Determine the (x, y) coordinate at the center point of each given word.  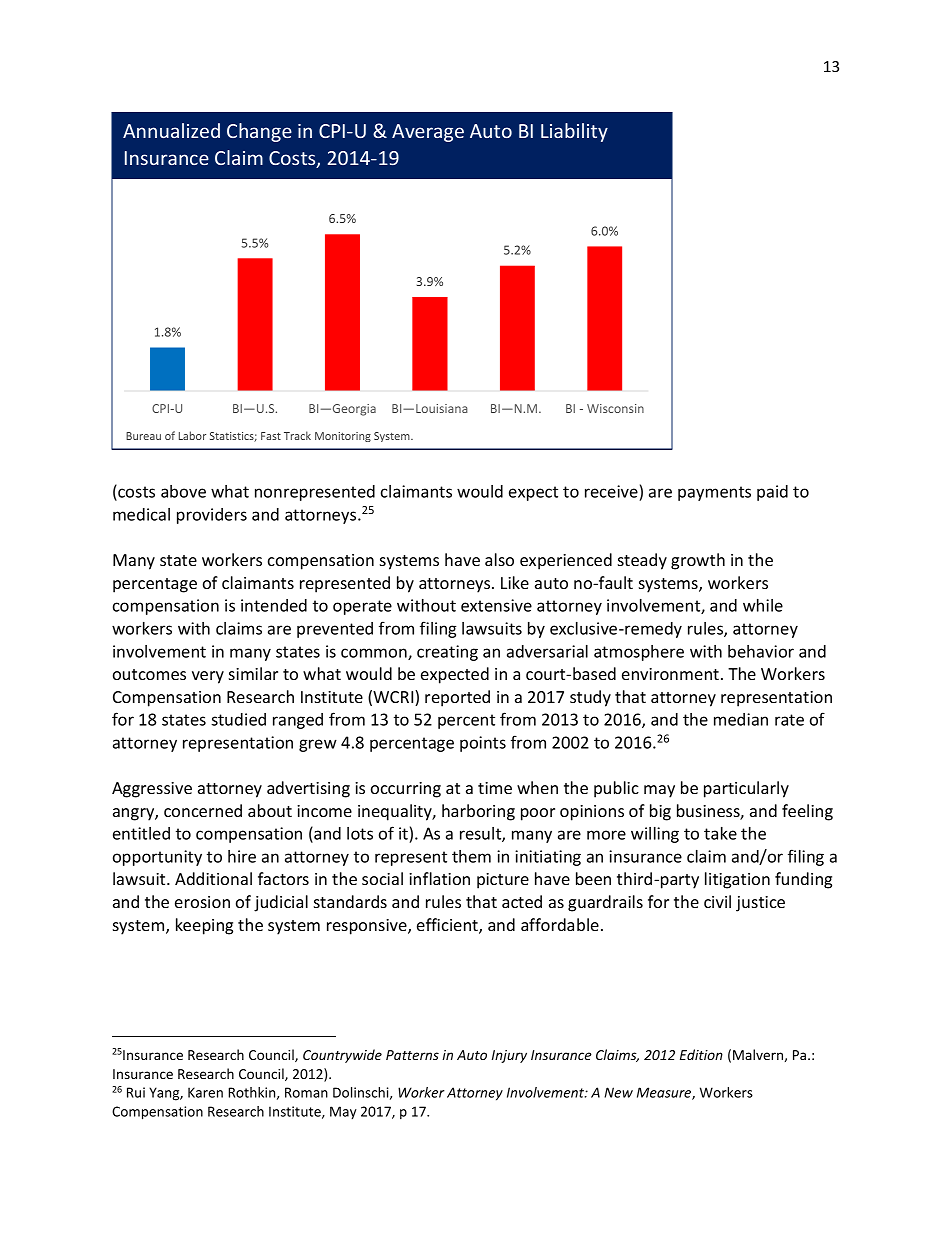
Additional (213, 878)
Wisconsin (615, 408)
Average (428, 133)
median (741, 719)
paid (772, 493)
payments (714, 493)
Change (259, 132)
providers (212, 516)
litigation (737, 880)
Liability (574, 132)
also (499, 559)
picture (503, 881)
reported (457, 698)
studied (238, 719)
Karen (205, 1092)
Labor (192, 435)
